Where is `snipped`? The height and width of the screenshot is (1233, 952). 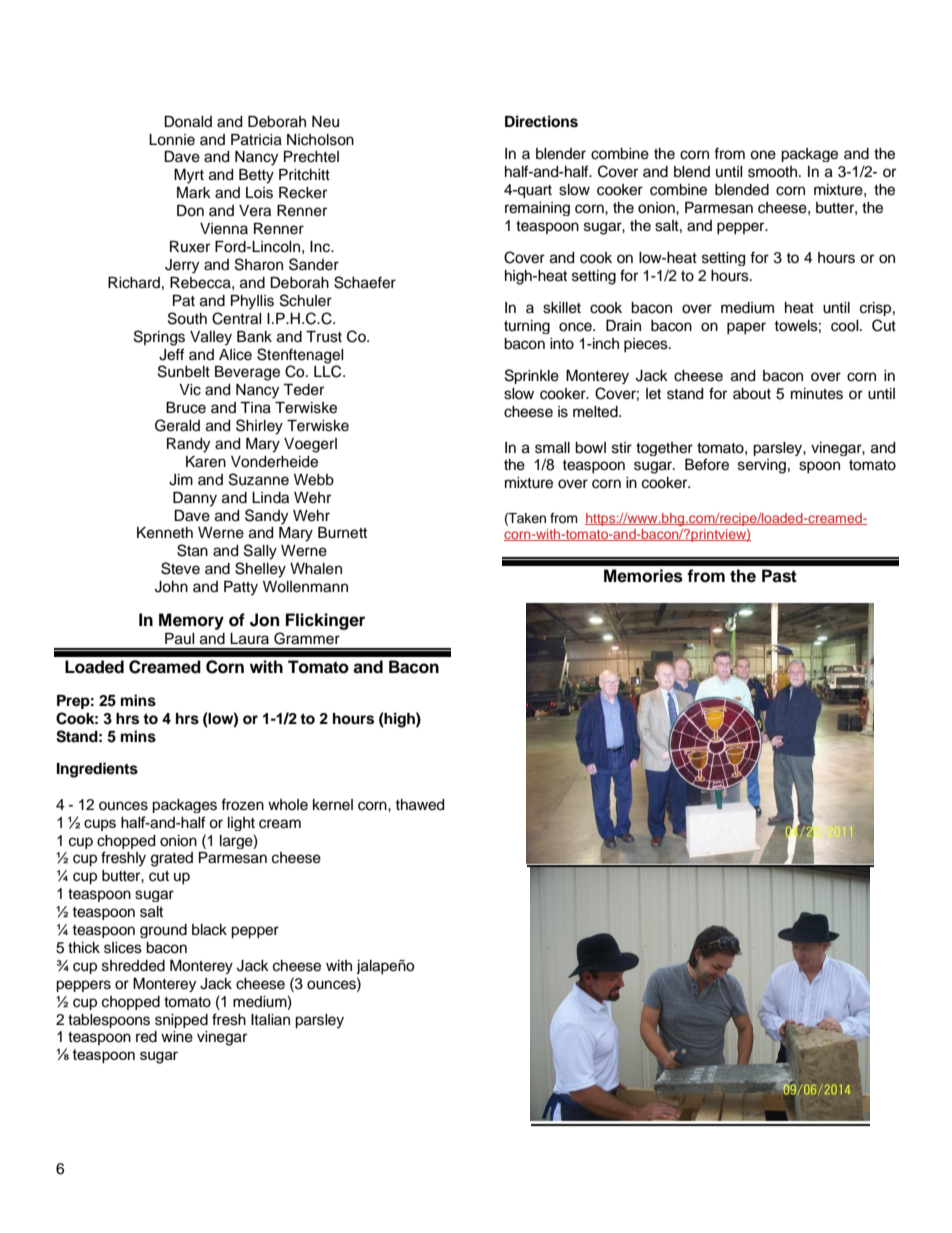 snipped is located at coordinates (181, 1021).
